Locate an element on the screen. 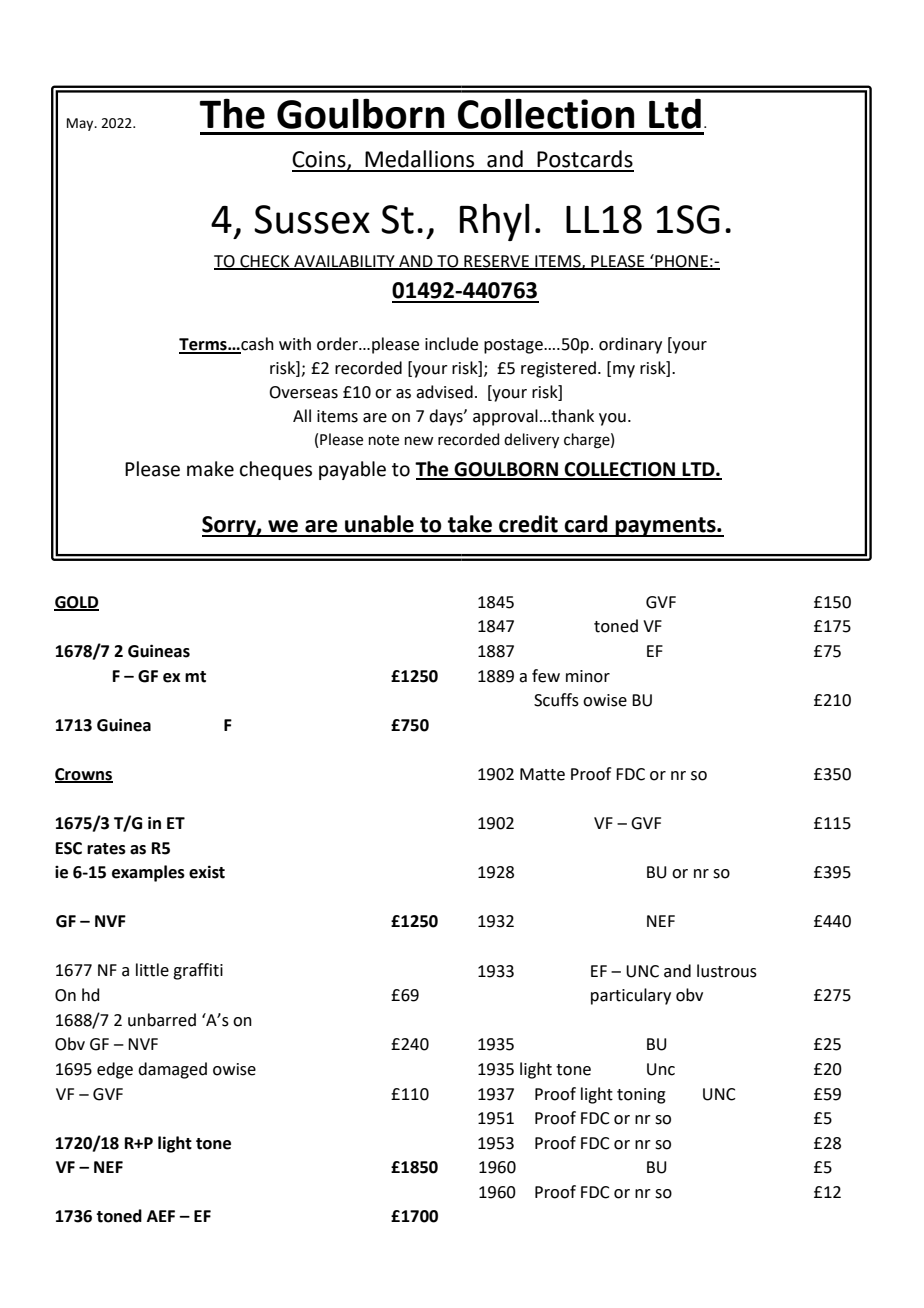 This screenshot has width=924, height=1308. May is located at coordinates (81, 124).
